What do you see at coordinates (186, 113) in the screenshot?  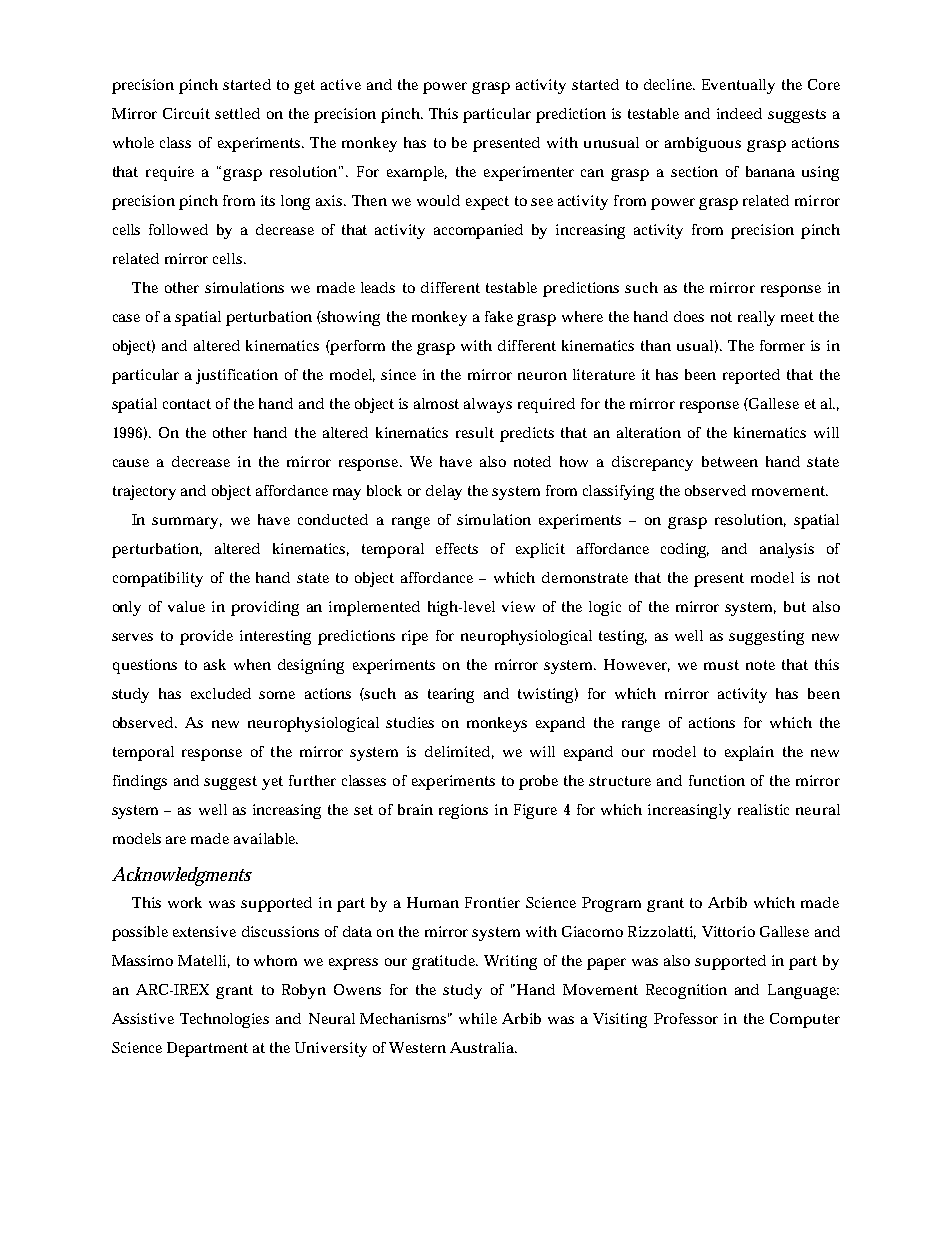 I see `Circuit` at bounding box center [186, 113].
